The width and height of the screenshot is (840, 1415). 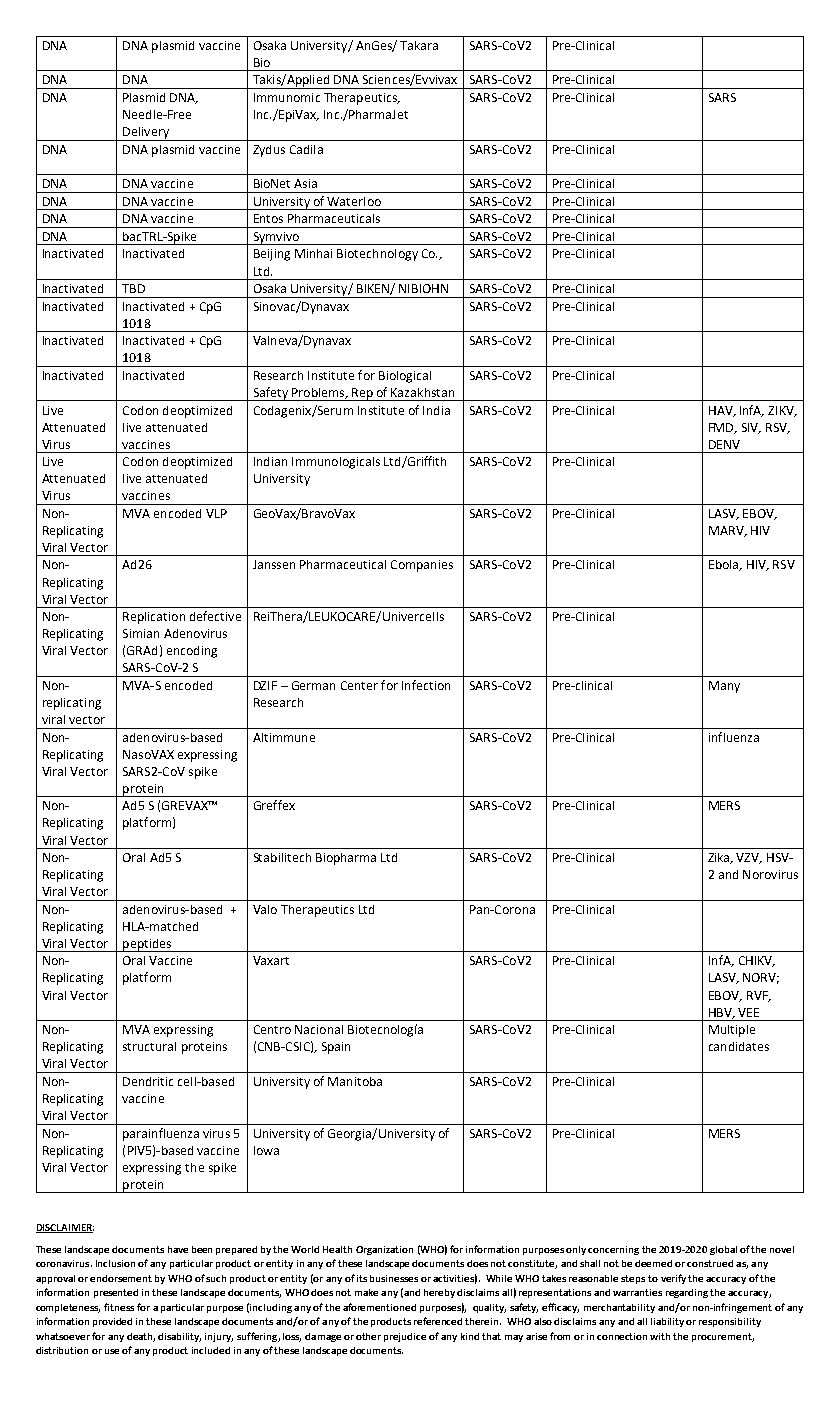 I want to click on Biotechnology, so click(x=377, y=255).
